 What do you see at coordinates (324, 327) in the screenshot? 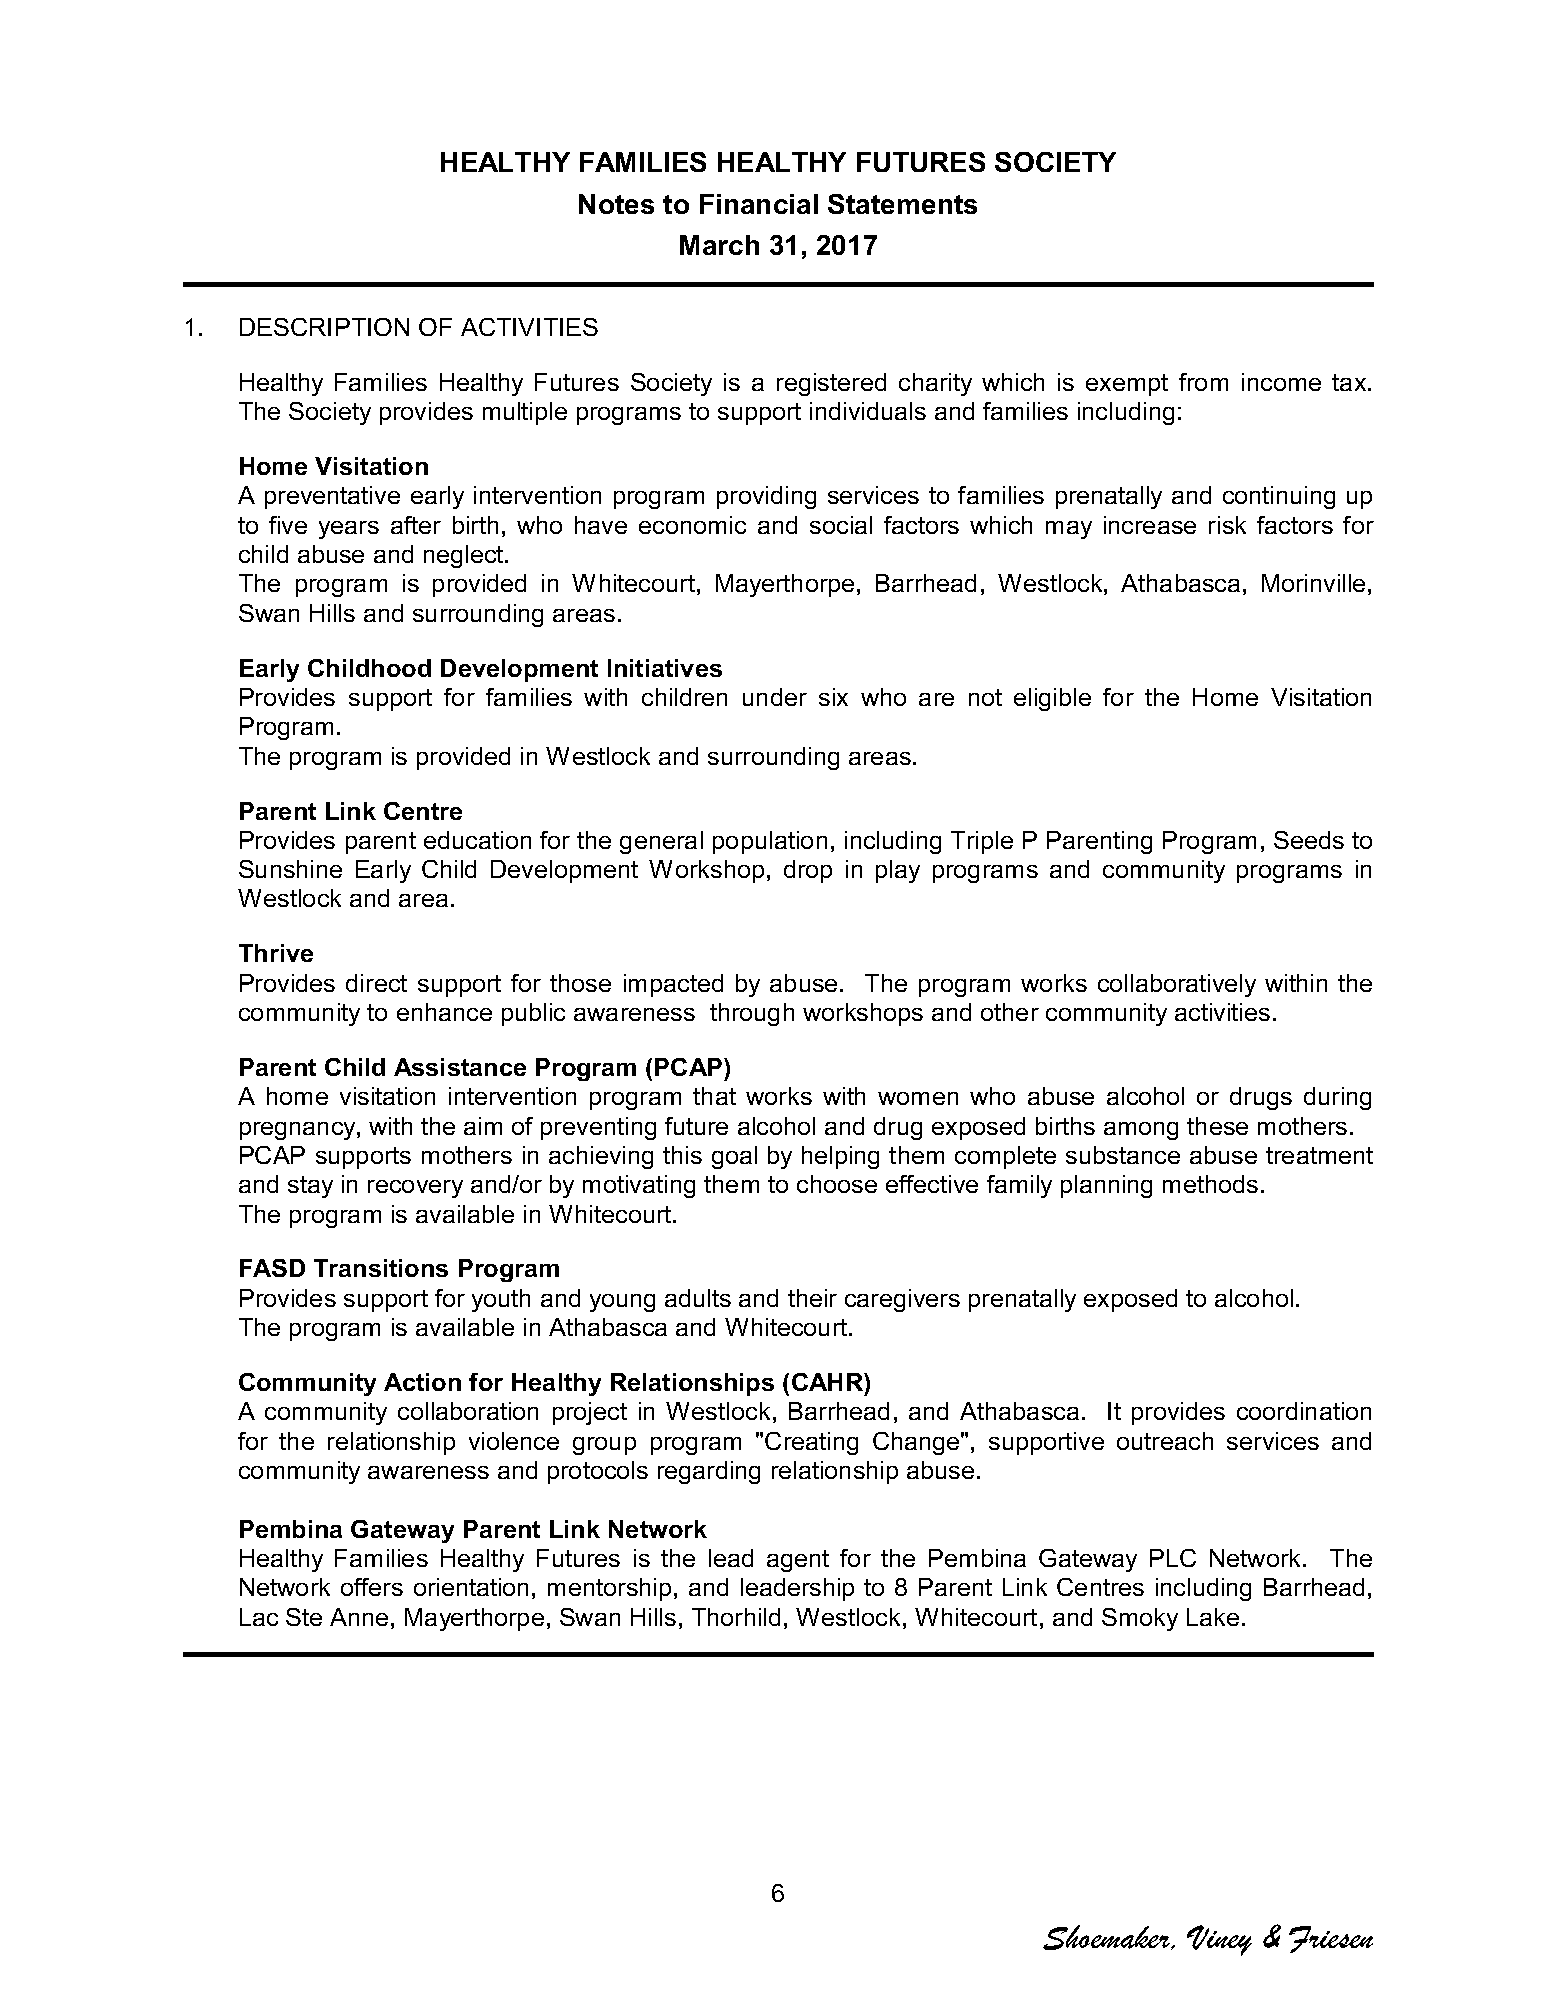
I see `DESCRIPTION` at bounding box center [324, 327].
